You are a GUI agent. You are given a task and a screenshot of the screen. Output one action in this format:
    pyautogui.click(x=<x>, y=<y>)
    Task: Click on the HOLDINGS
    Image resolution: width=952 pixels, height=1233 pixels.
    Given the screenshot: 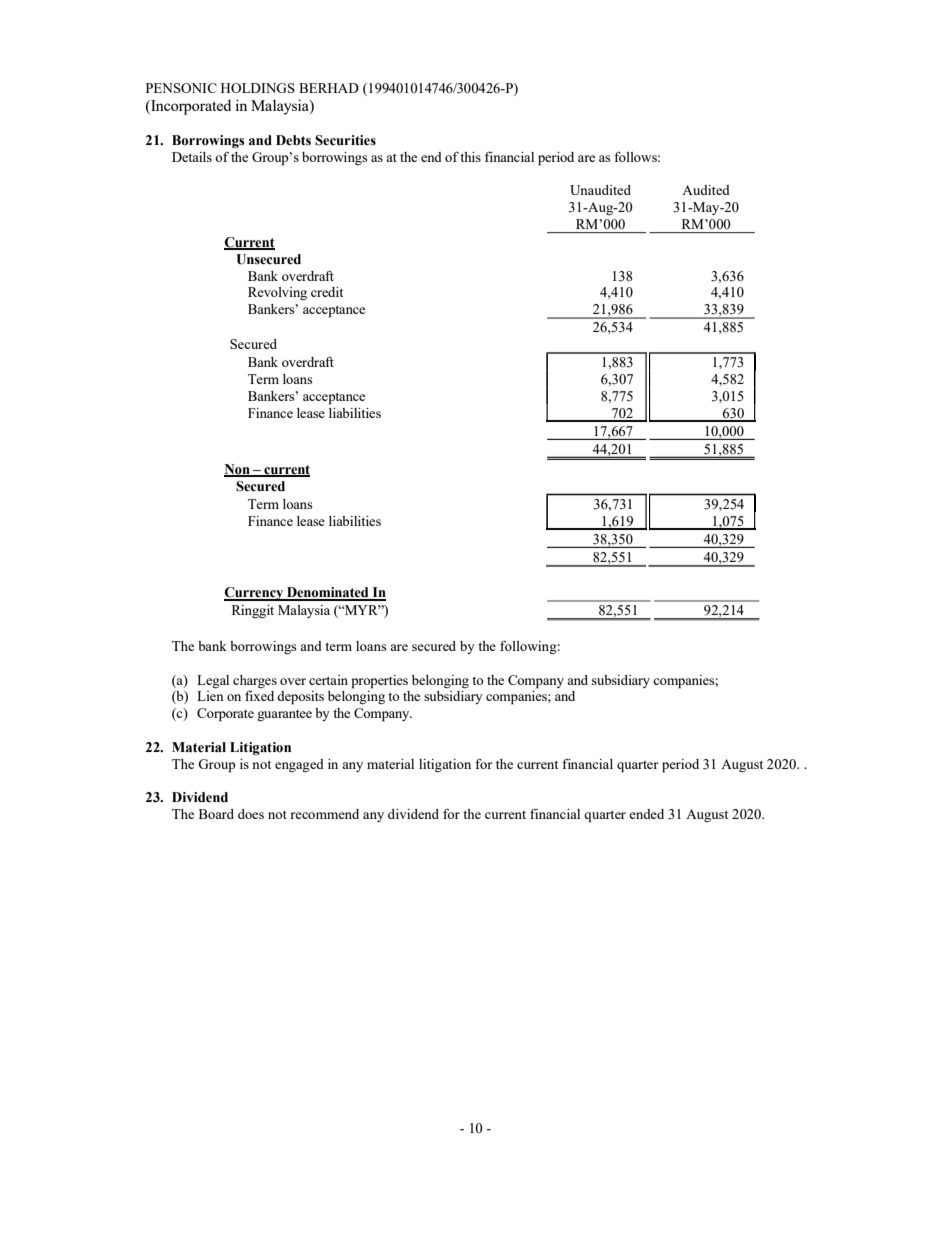 What is the action you would take?
    pyautogui.click(x=258, y=88)
